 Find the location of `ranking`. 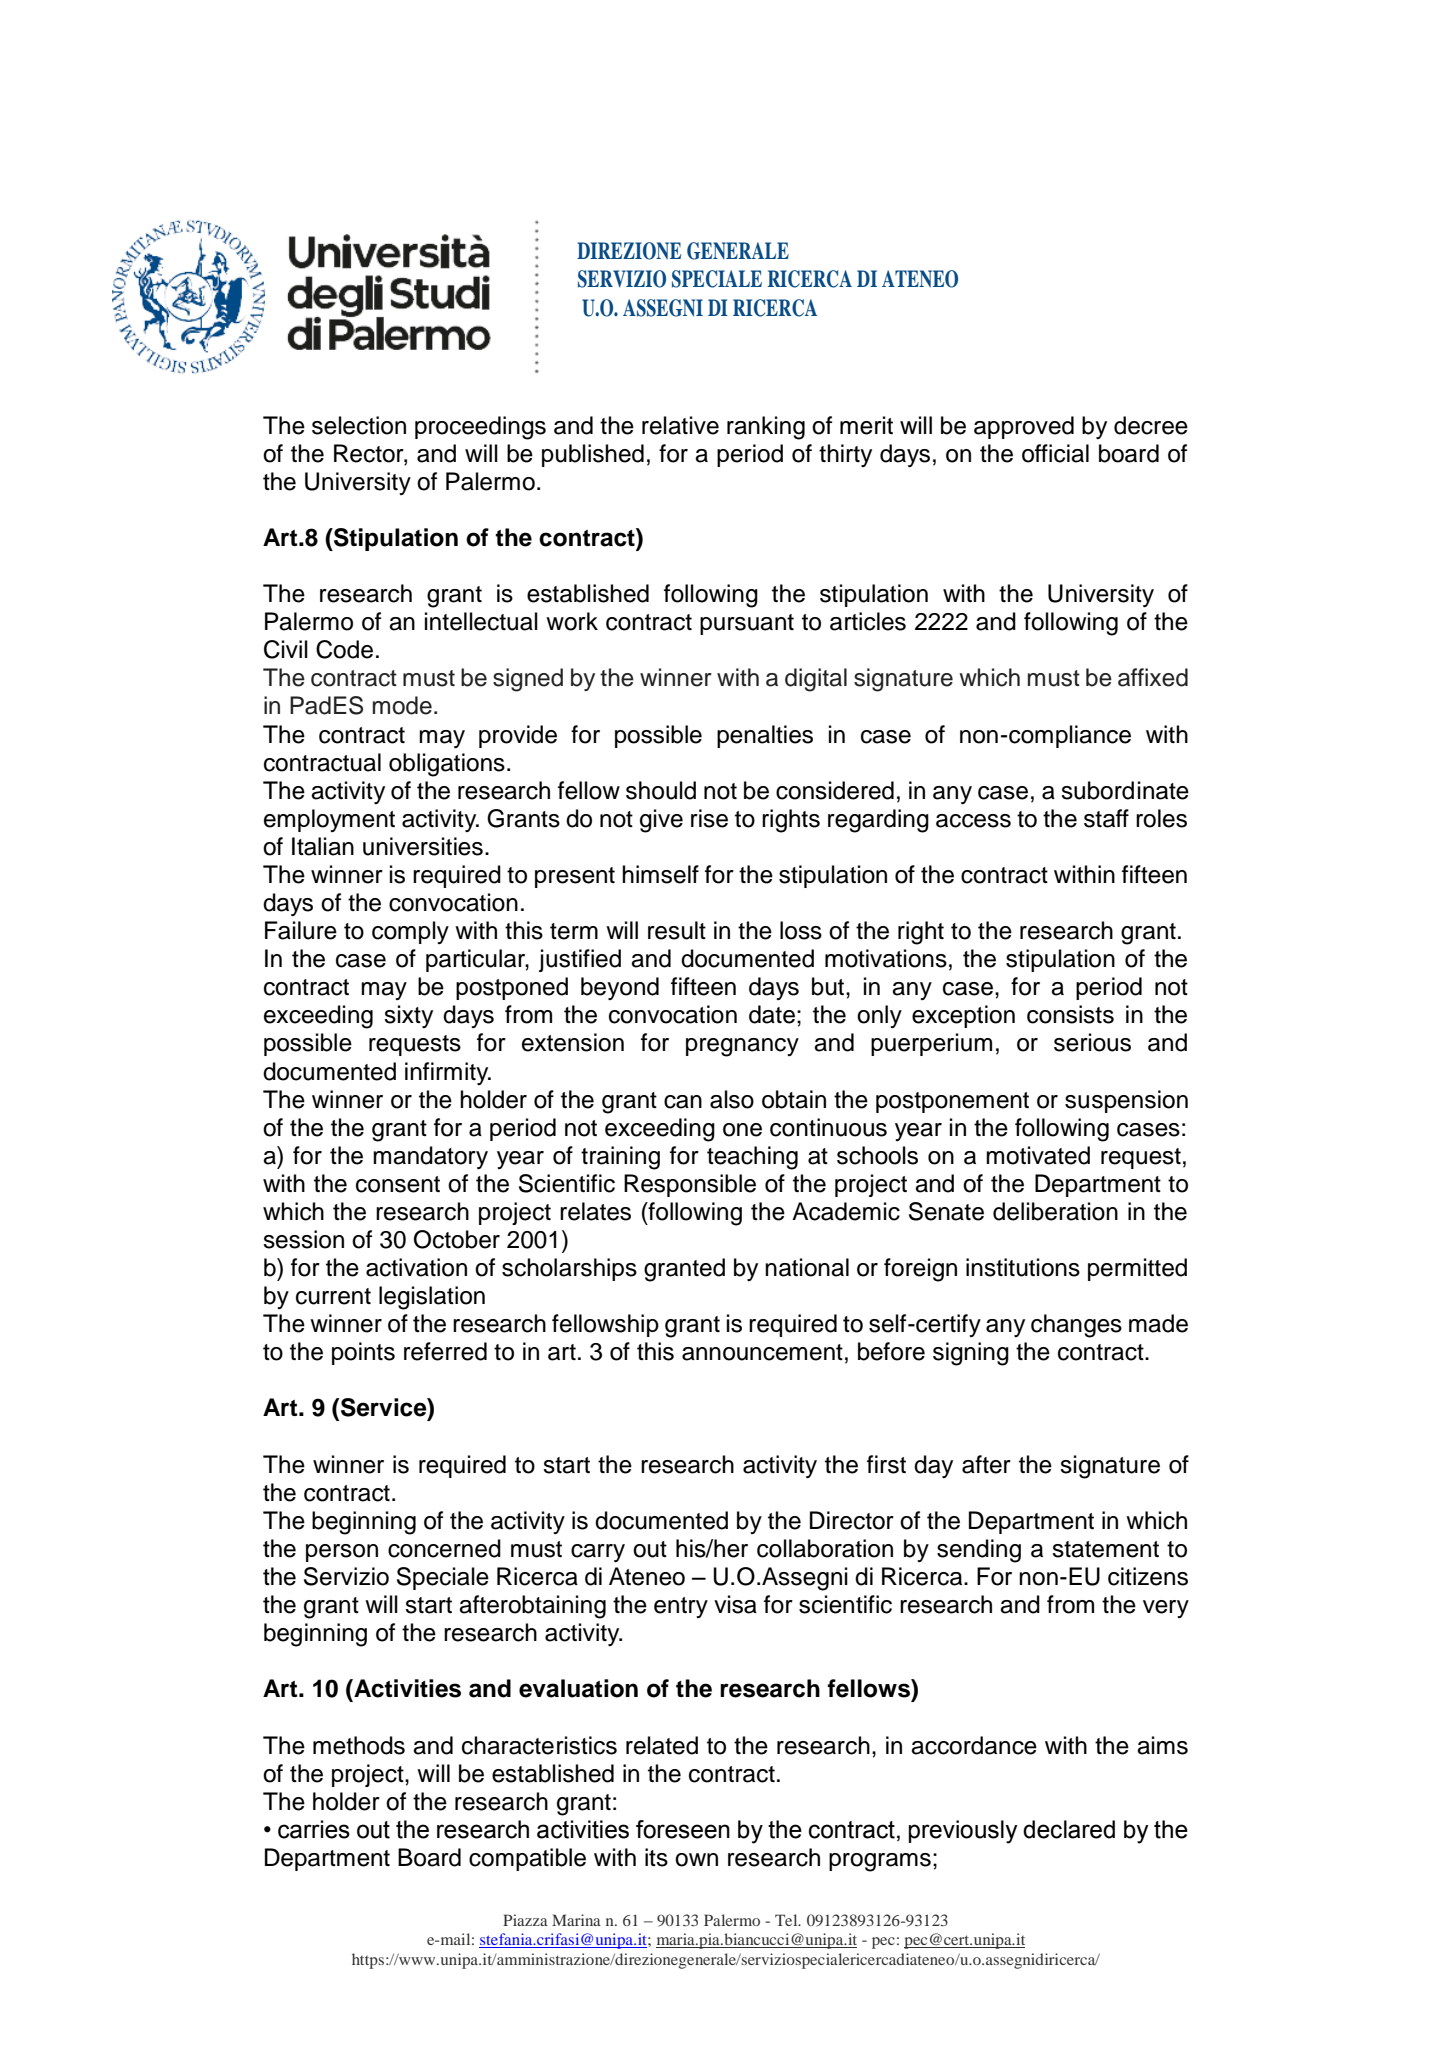

ranking is located at coordinates (766, 428).
